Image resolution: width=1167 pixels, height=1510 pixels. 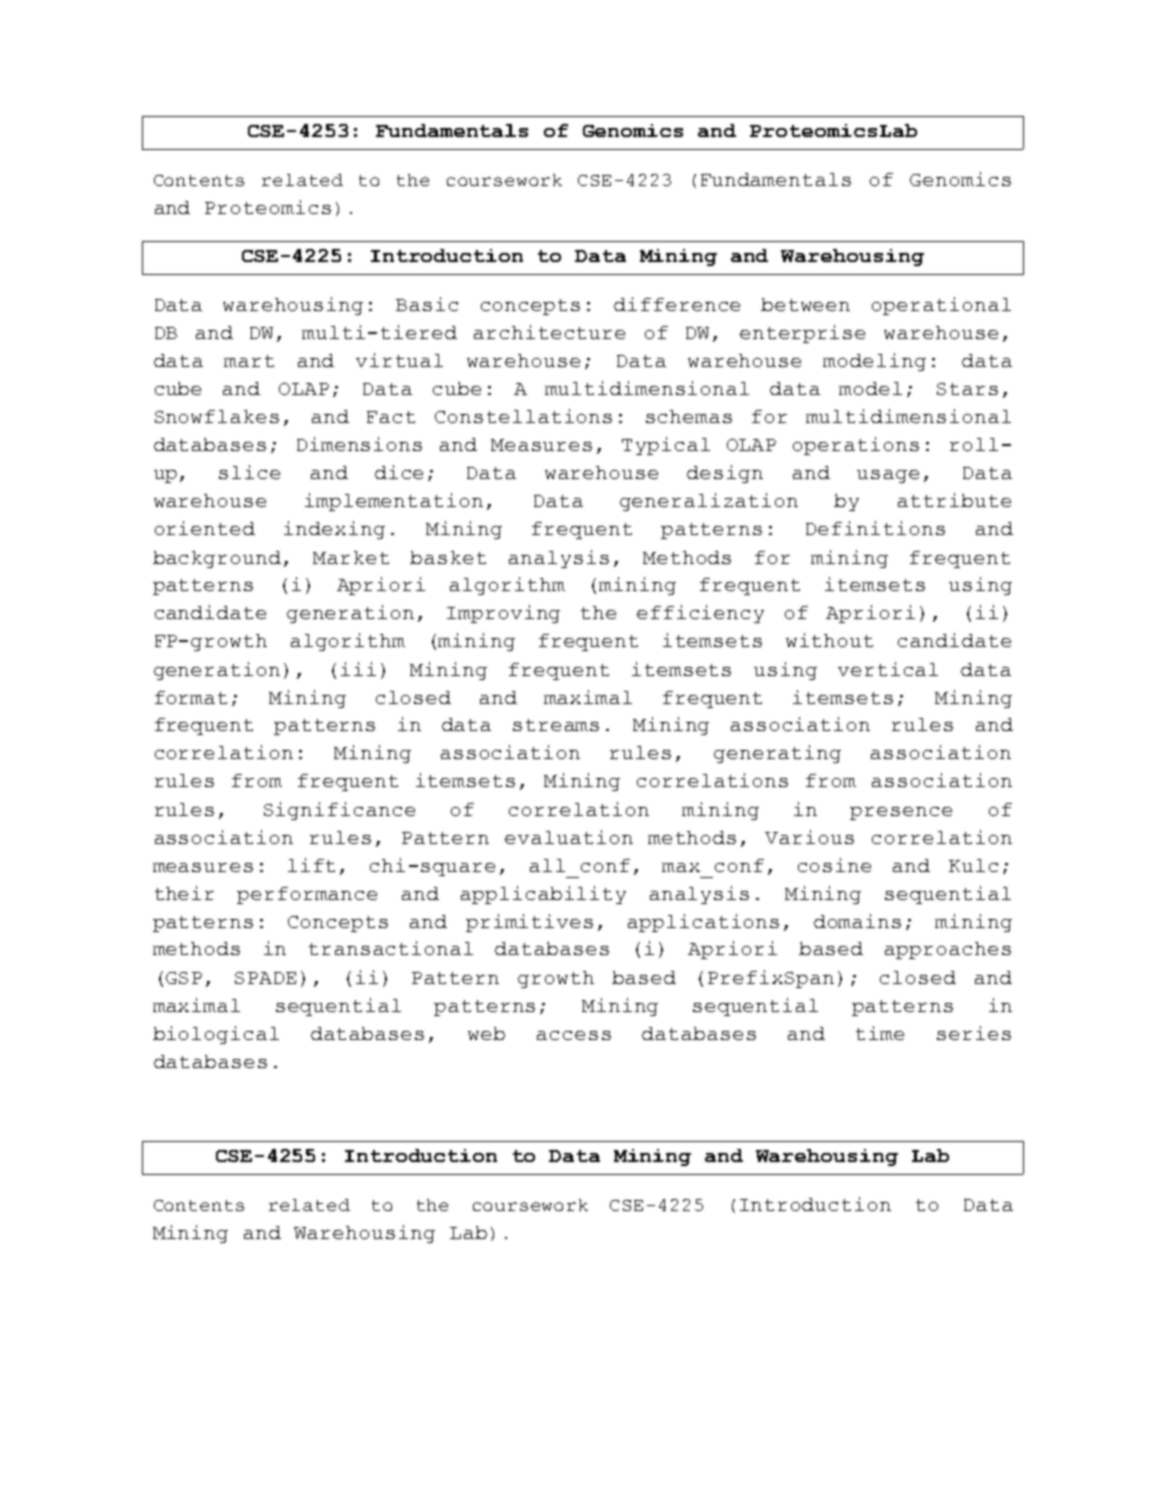 What do you see at coordinates (574, 1035) in the screenshot?
I see `access` at bounding box center [574, 1035].
